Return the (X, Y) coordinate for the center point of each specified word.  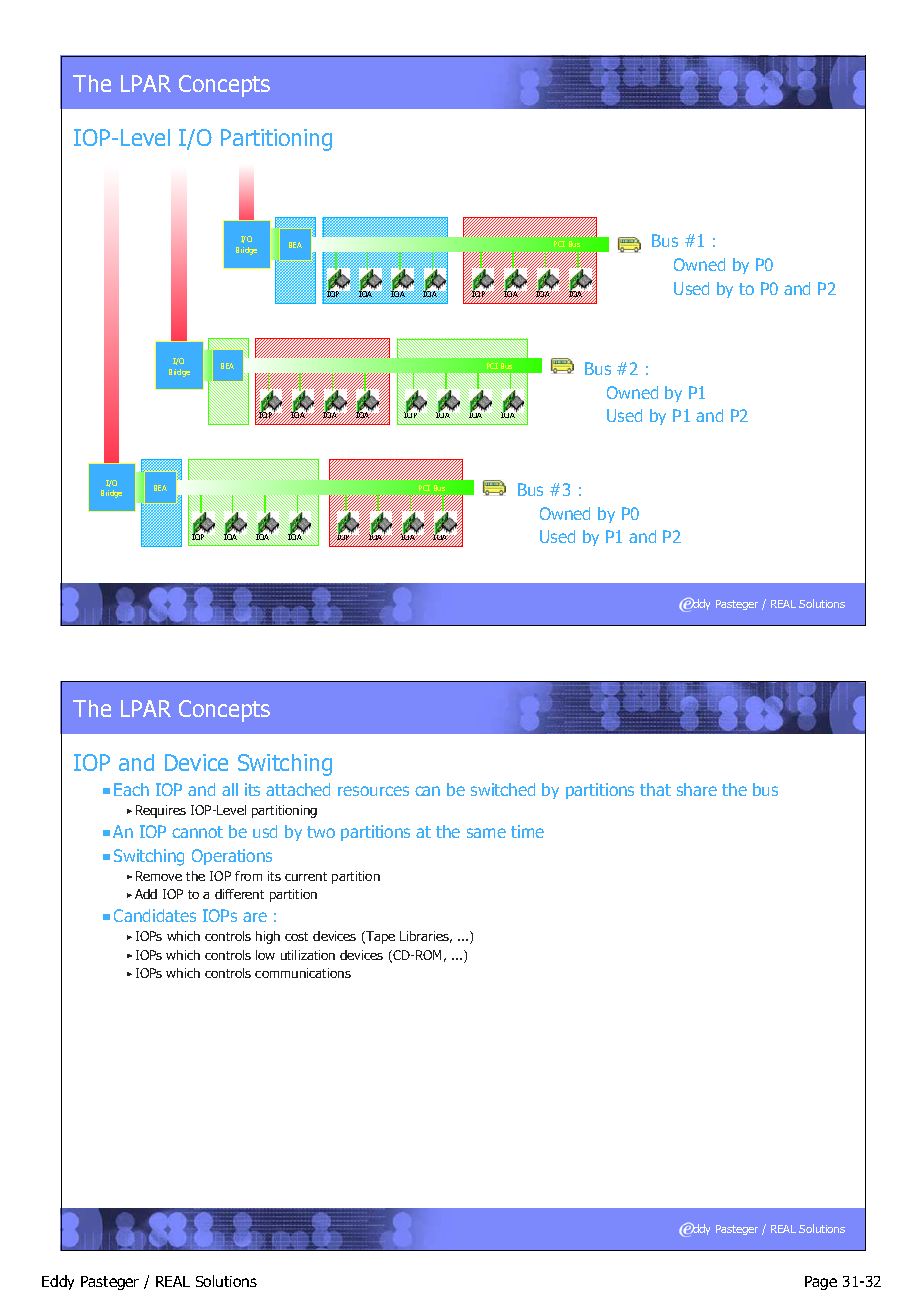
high (268, 937)
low (265, 955)
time (527, 831)
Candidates (155, 915)
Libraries (426, 937)
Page (821, 1283)
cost (296, 936)
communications (303, 973)
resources (373, 791)
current (306, 876)
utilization (308, 955)
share (697, 789)
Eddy (58, 1282)
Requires (161, 811)
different (239, 894)
